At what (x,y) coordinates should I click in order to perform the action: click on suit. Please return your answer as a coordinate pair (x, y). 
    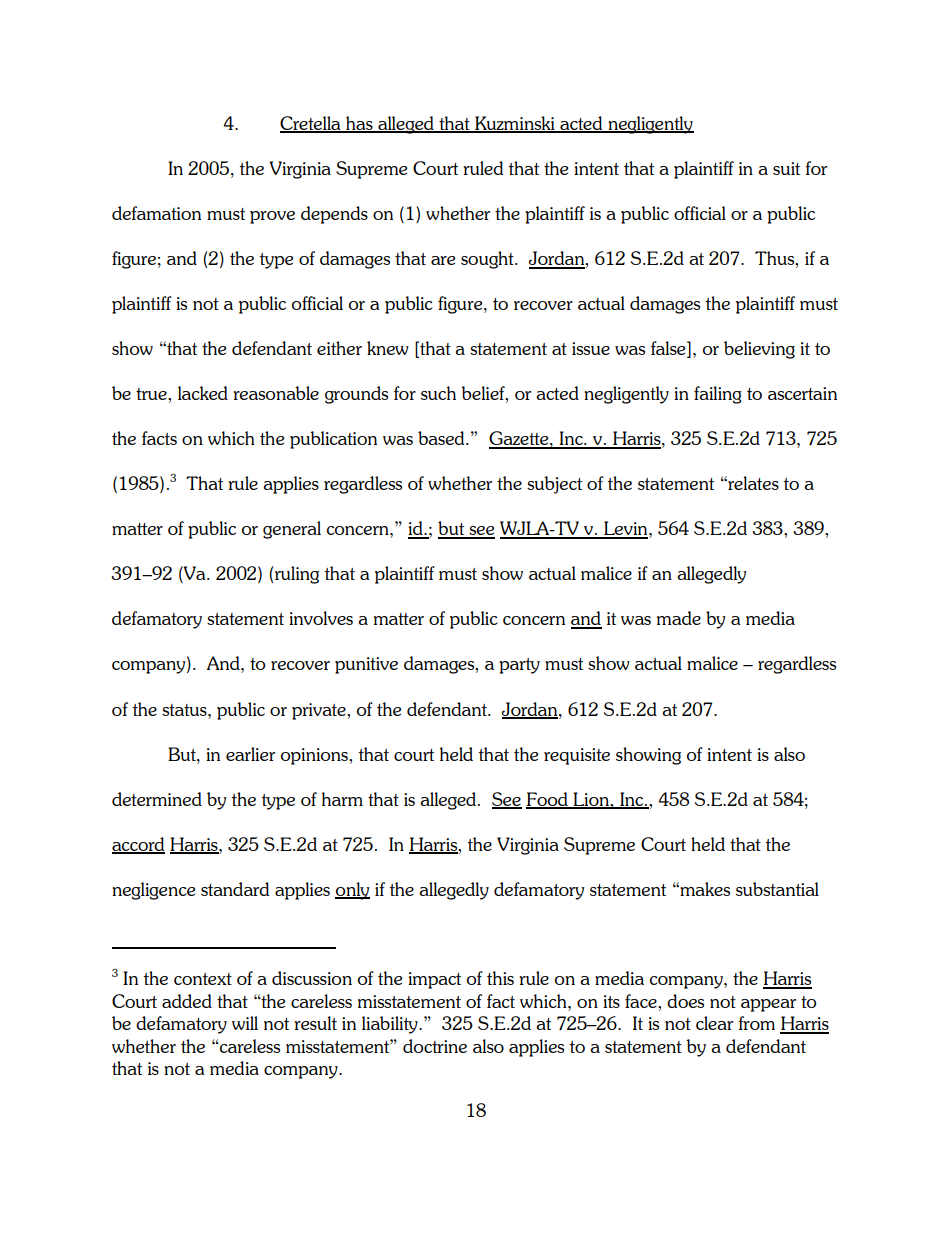
    Looking at the image, I should click on (786, 168).
